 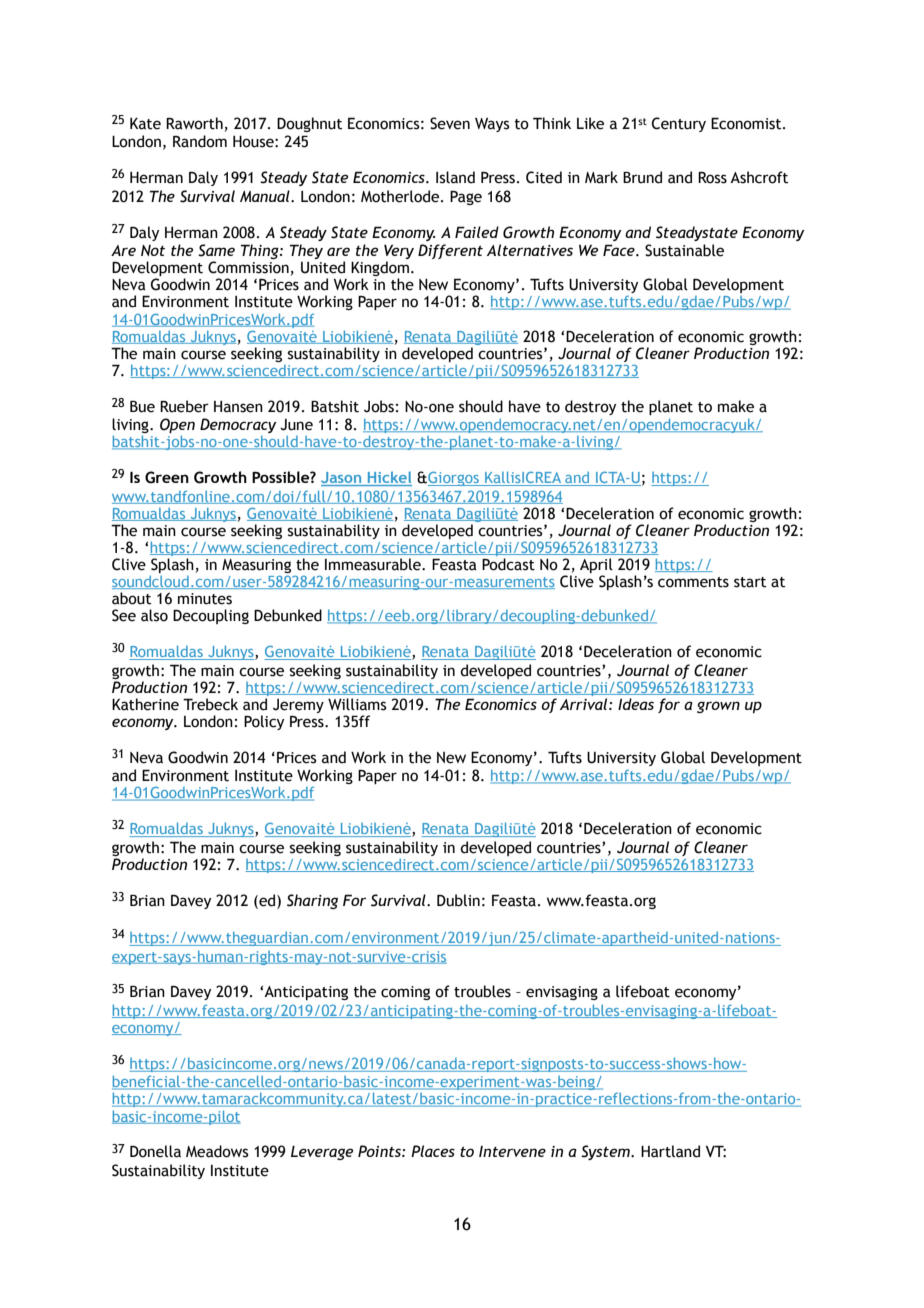 I want to click on grown, so click(x=718, y=707).
